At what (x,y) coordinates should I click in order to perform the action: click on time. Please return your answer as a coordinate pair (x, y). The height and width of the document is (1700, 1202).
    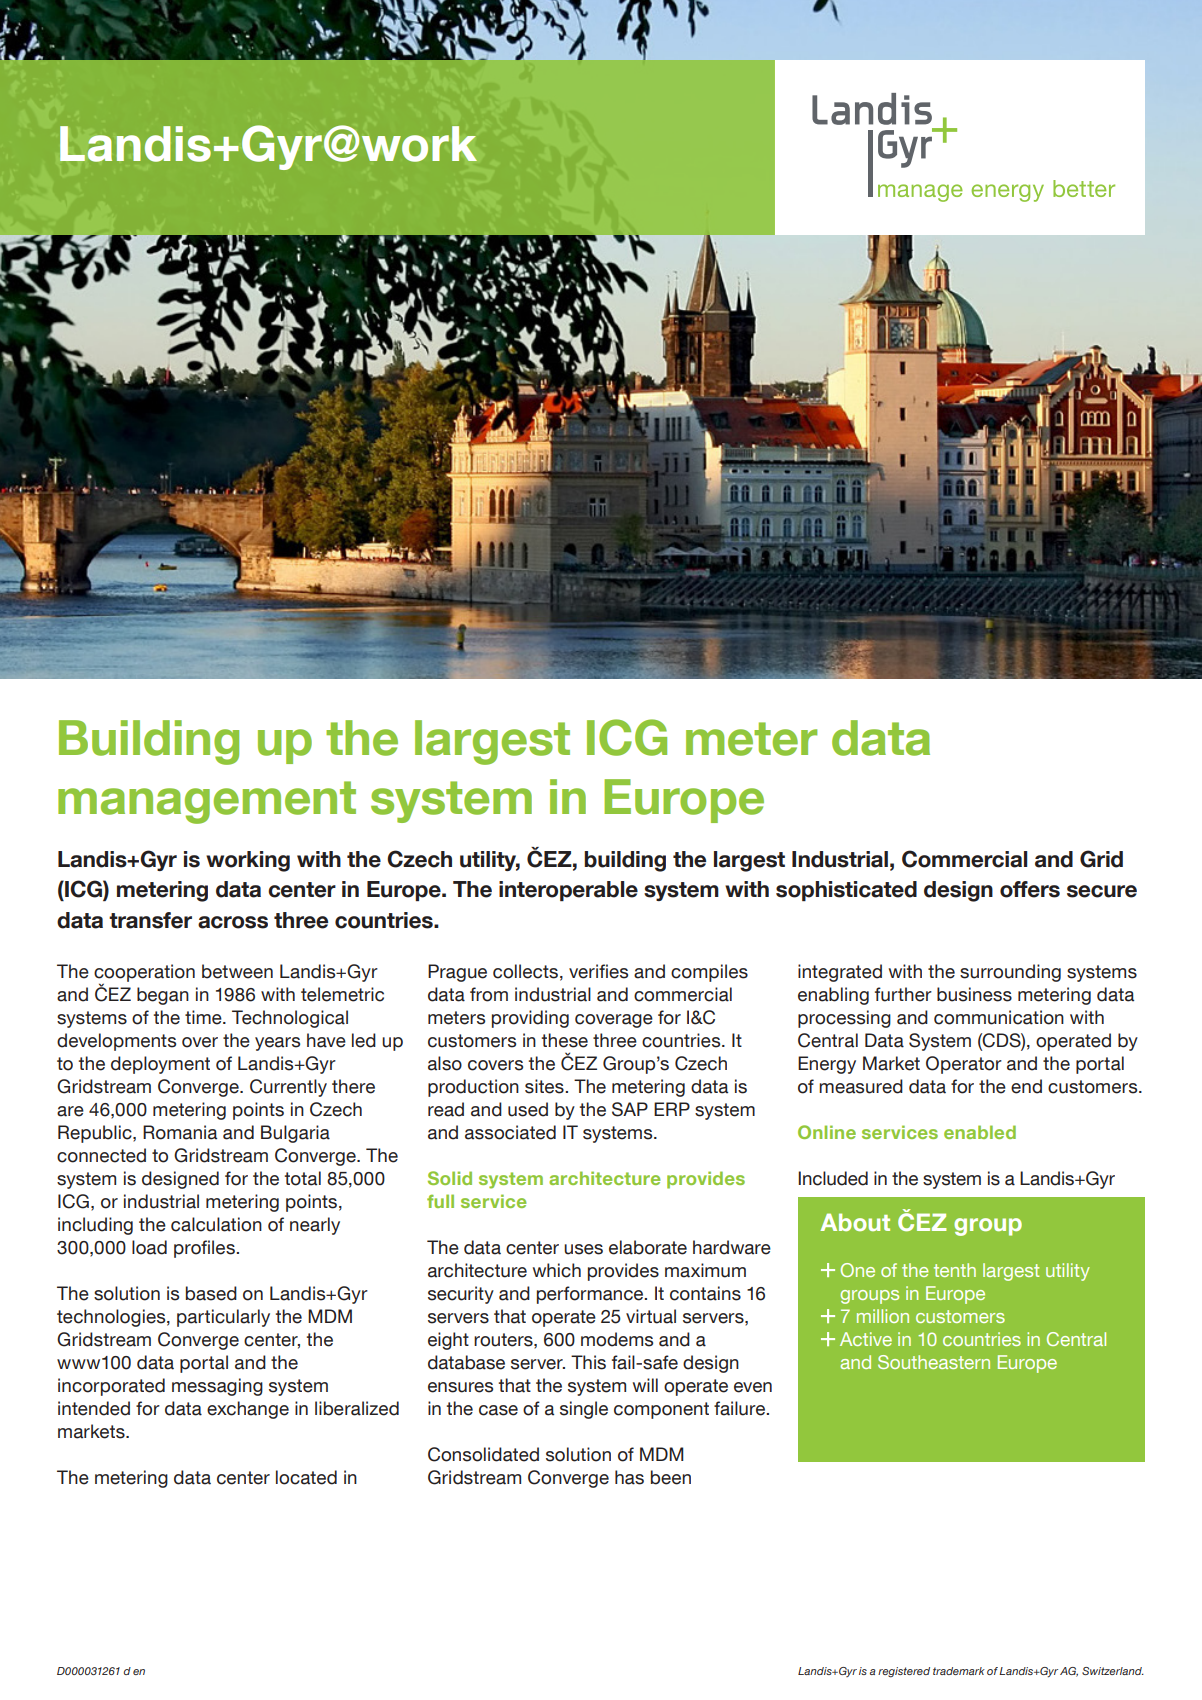
    Looking at the image, I should click on (204, 1017).
